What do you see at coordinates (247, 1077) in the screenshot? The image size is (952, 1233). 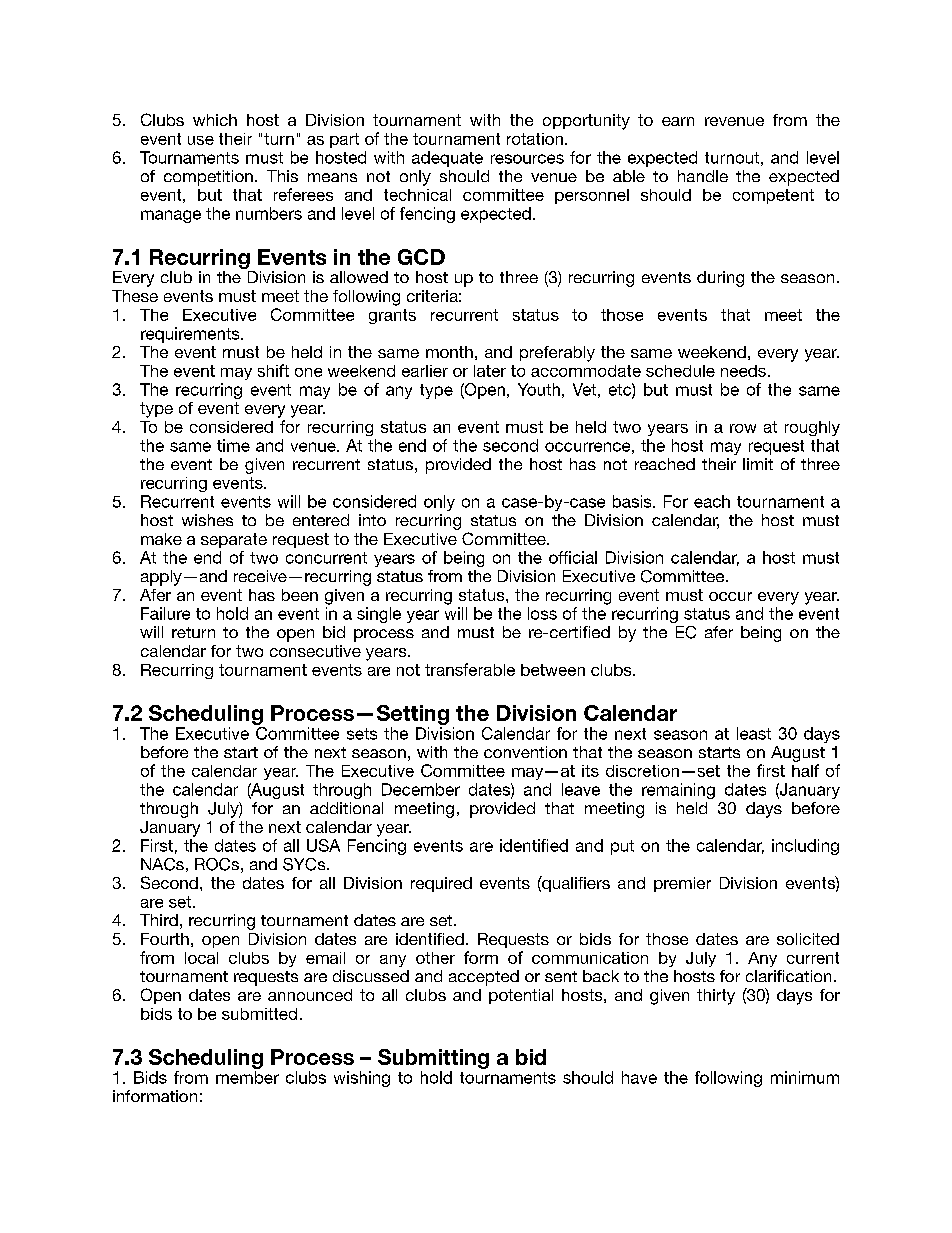 I see `member` at bounding box center [247, 1077].
